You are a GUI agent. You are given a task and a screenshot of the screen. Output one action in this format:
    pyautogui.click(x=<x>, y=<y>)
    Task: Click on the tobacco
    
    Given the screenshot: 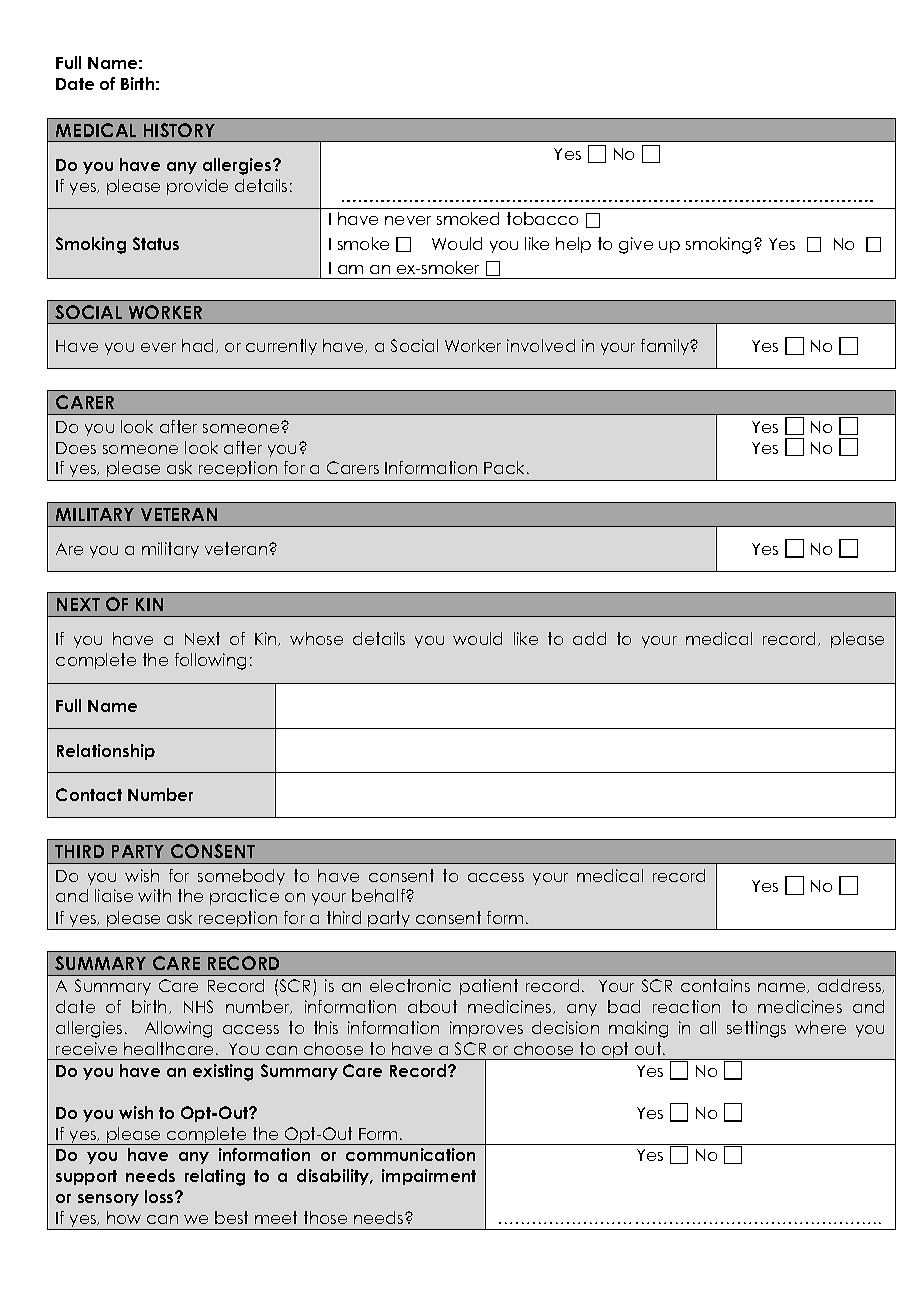 What is the action you would take?
    pyautogui.click(x=542, y=218)
